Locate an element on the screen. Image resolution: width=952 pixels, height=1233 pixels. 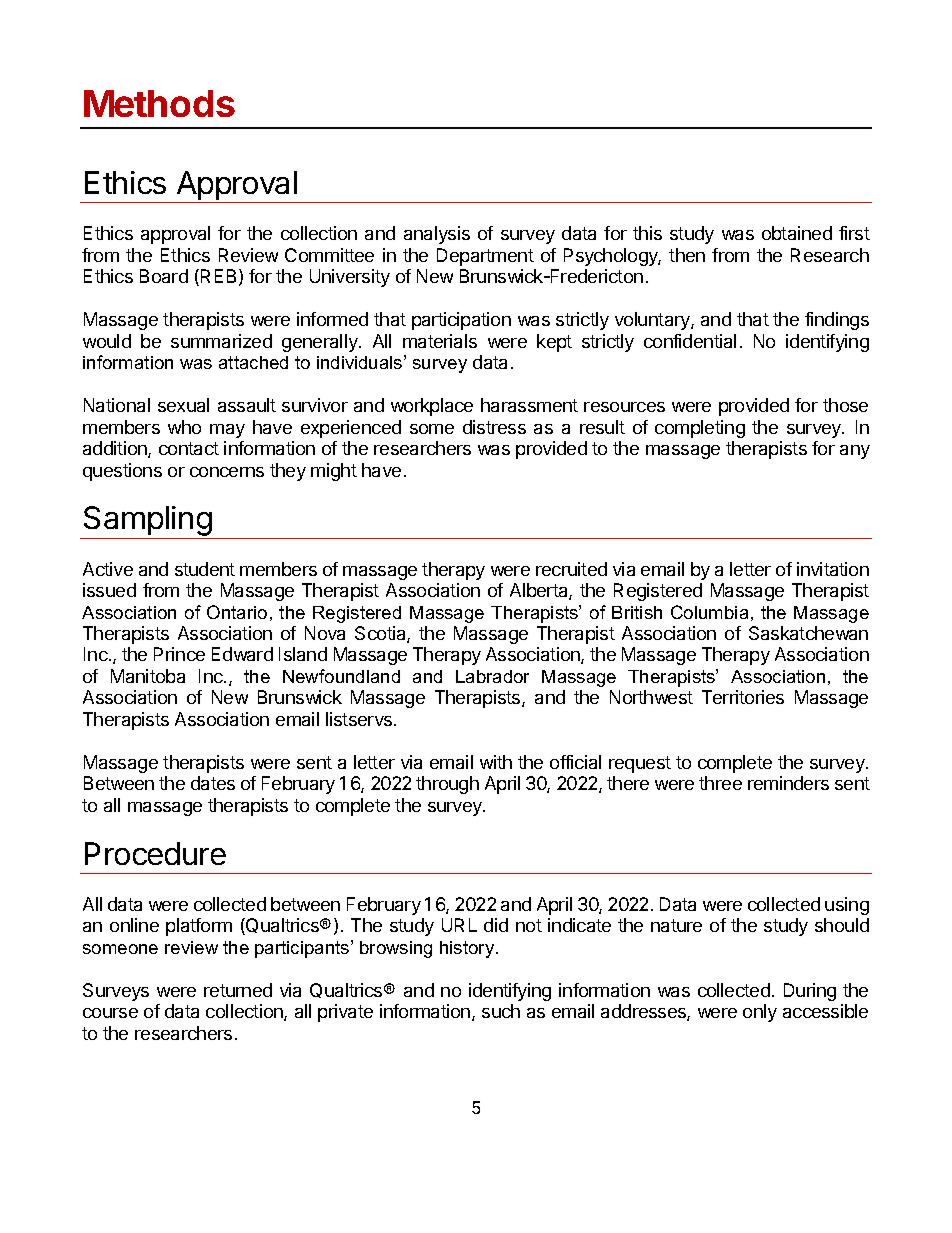
only is located at coordinates (760, 1013).
